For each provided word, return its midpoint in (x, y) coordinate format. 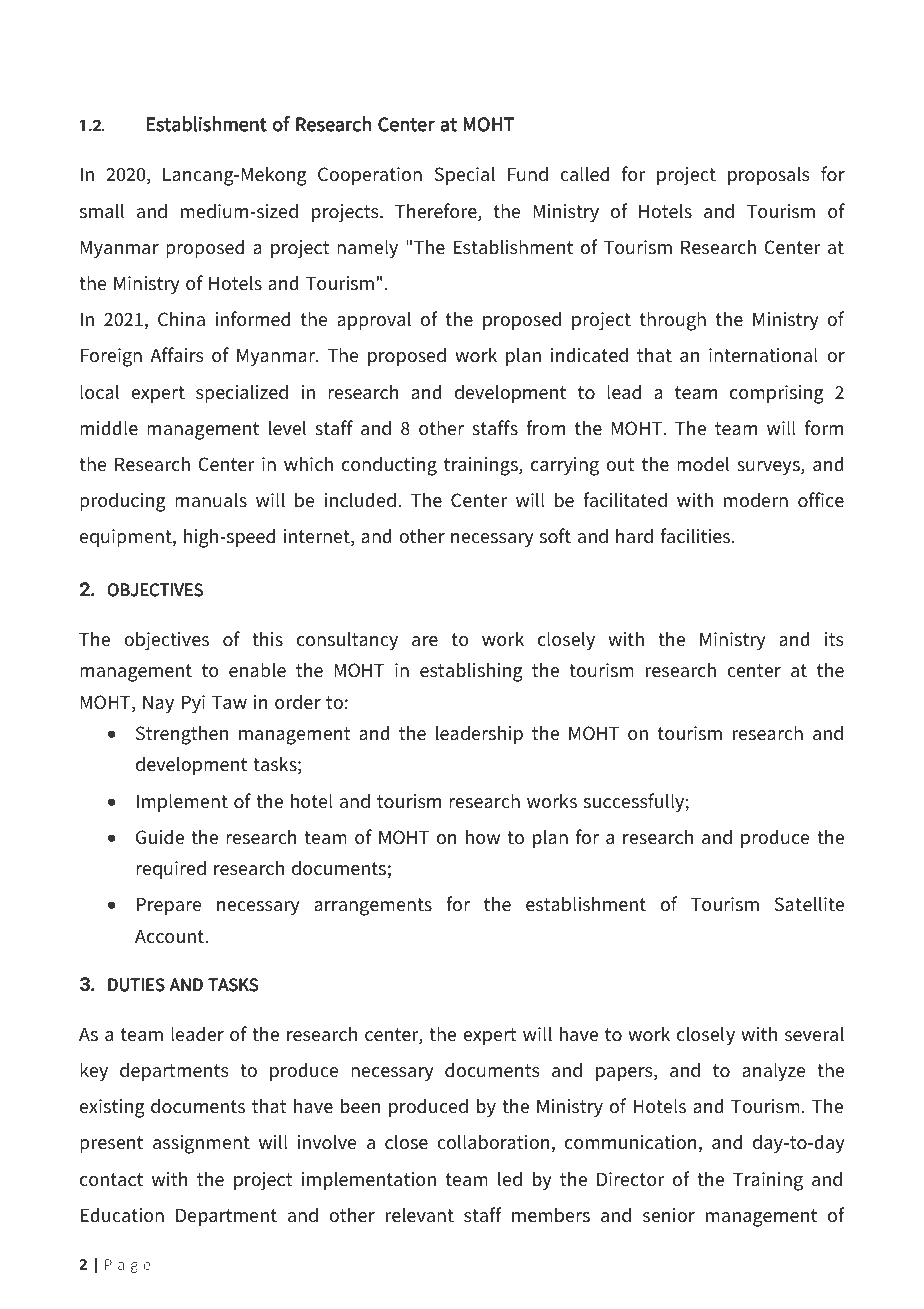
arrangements (373, 907)
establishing (471, 672)
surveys (769, 468)
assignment (201, 1144)
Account (170, 936)
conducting (389, 466)
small (102, 211)
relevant (420, 1215)
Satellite (809, 904)
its (834, 639)
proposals (769, 175)
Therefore (437, 212)
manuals (211, 500)
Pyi (193, 704)
